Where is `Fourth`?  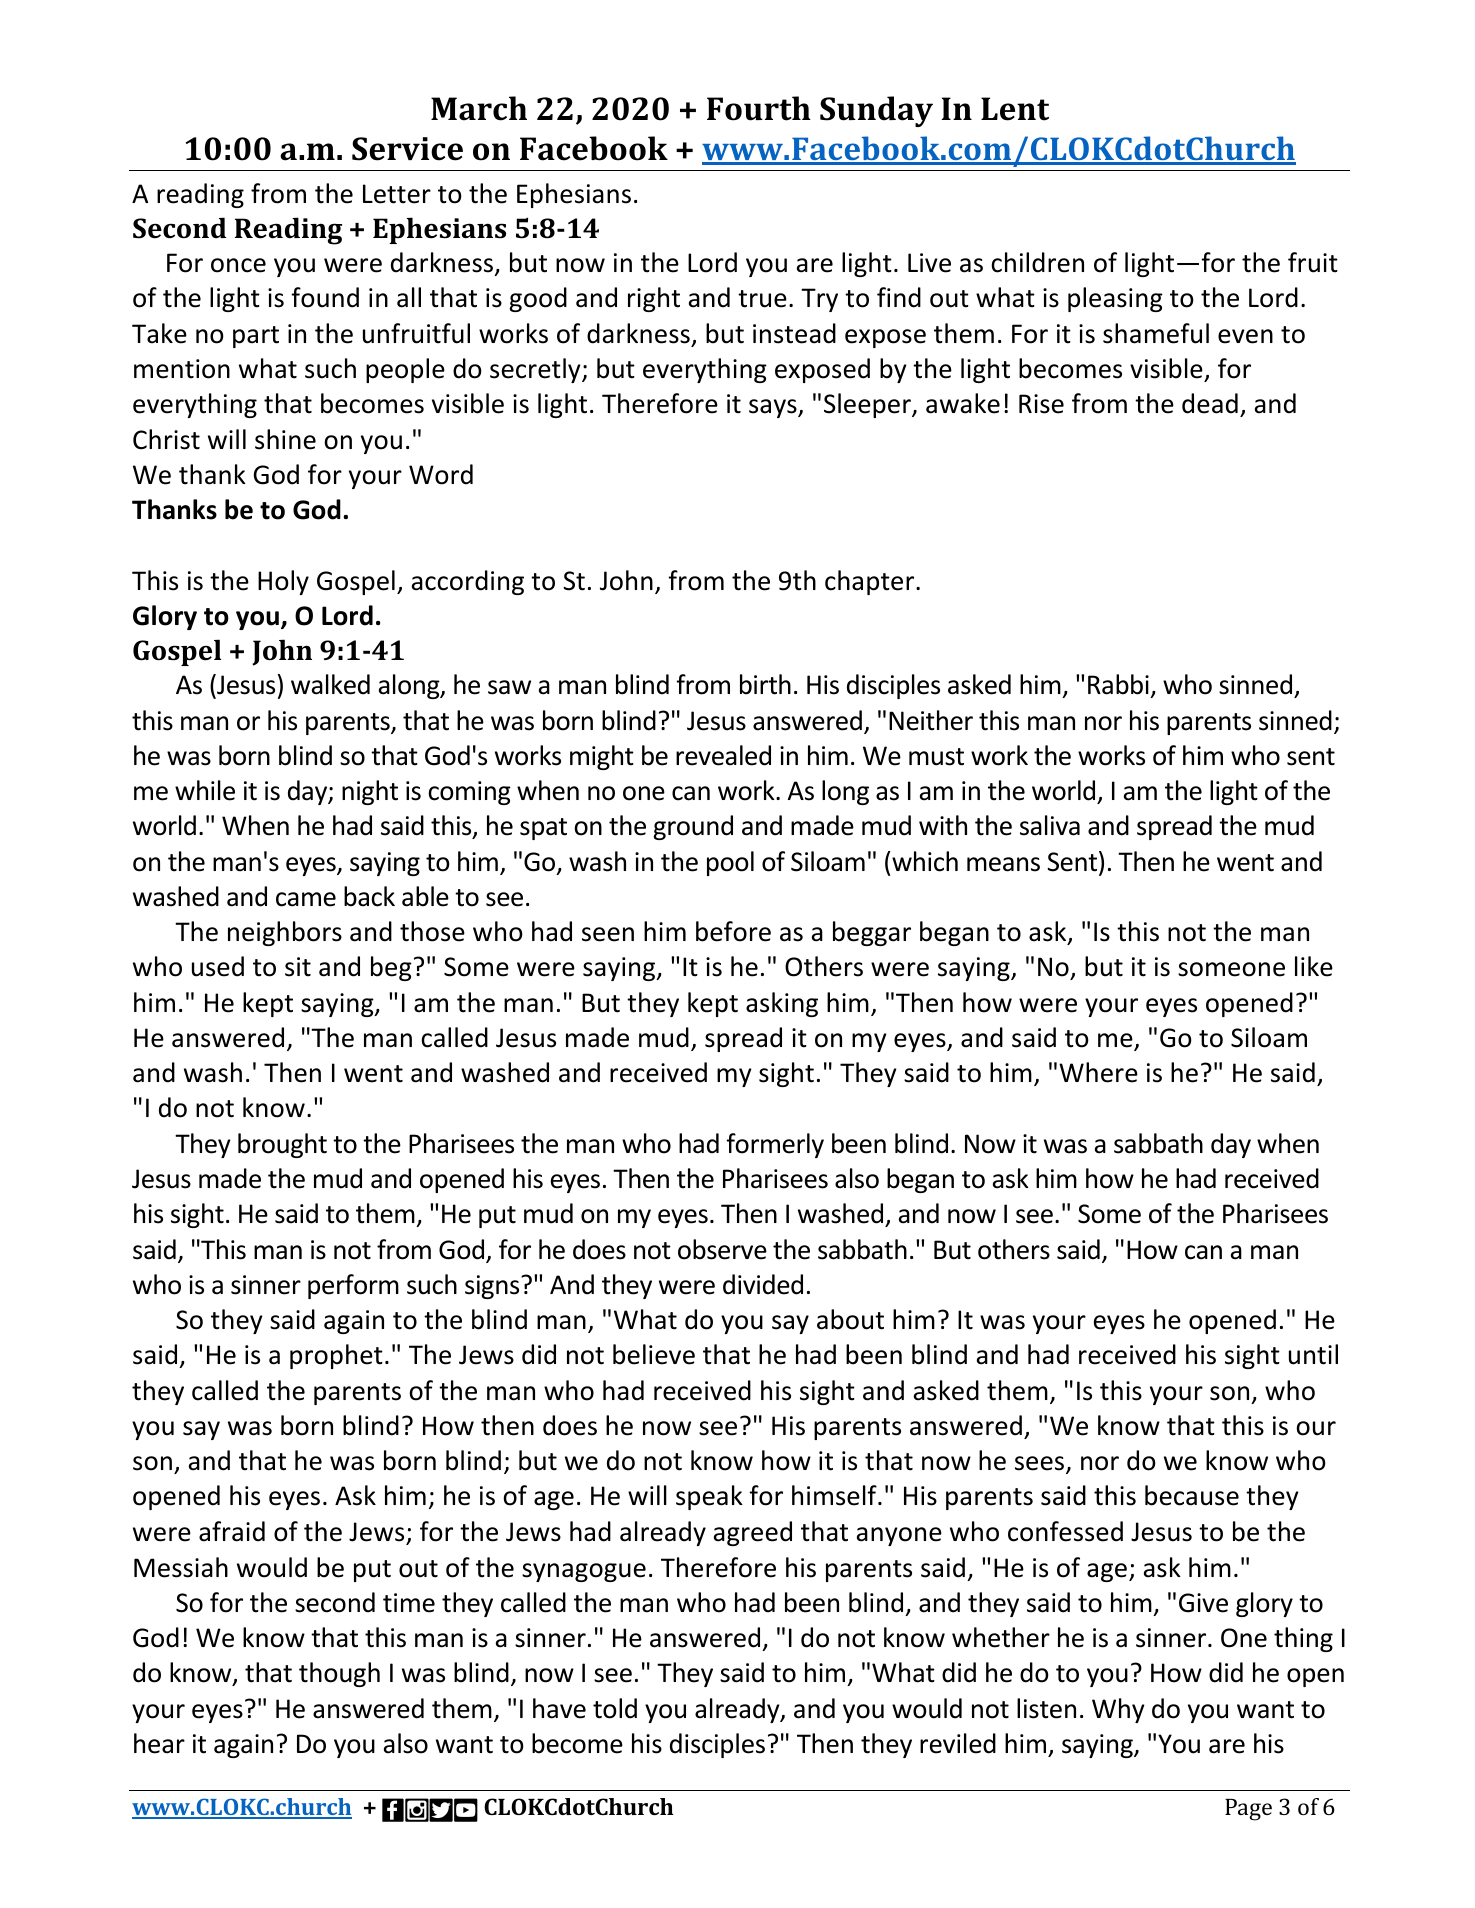
Fourth is located at coordinates (759, 108).
